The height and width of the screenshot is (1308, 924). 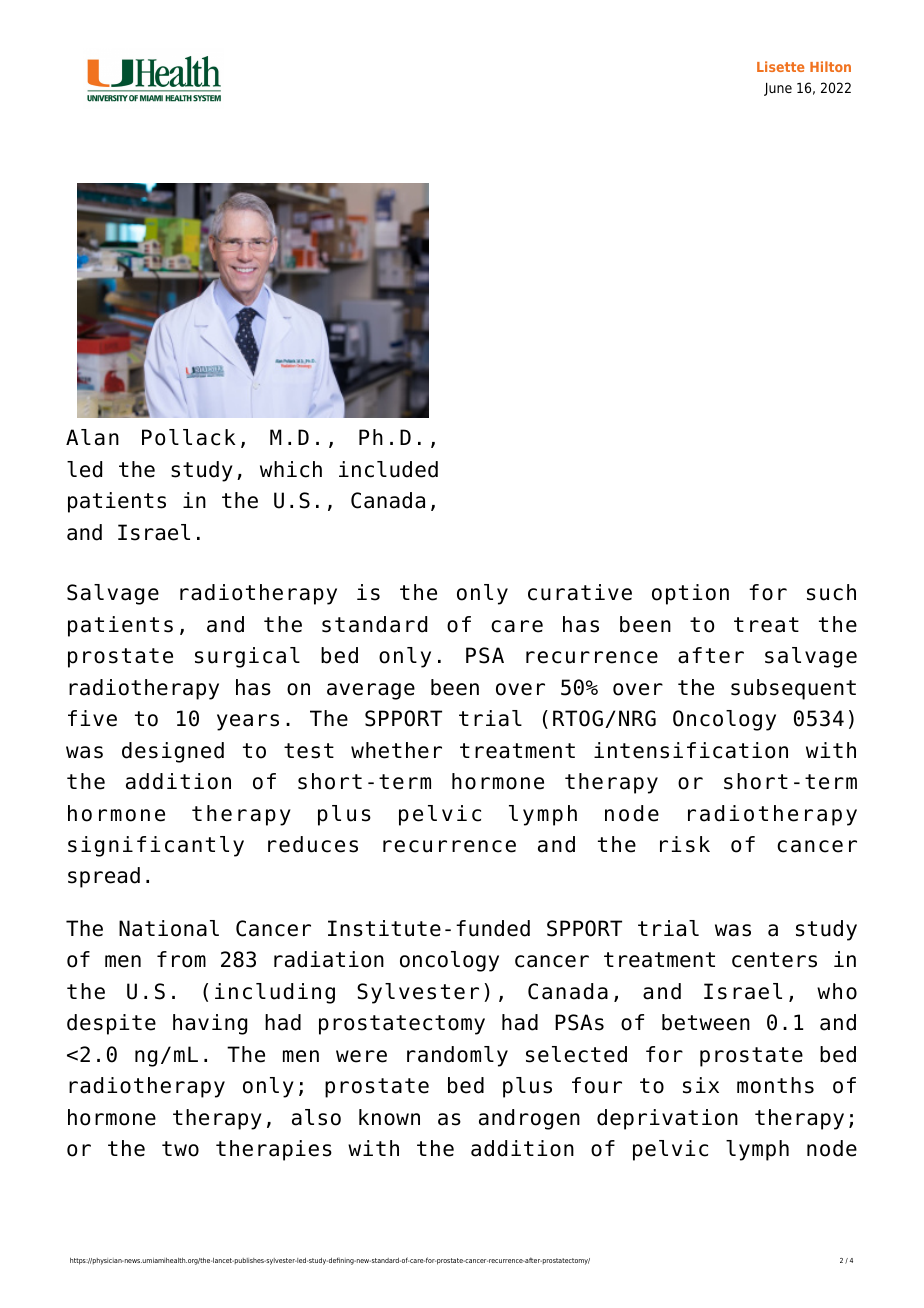 What do you see at coordinates (529, 1119) in the screenshot?
I see `androgen` at bounding box center [529, 1119].
